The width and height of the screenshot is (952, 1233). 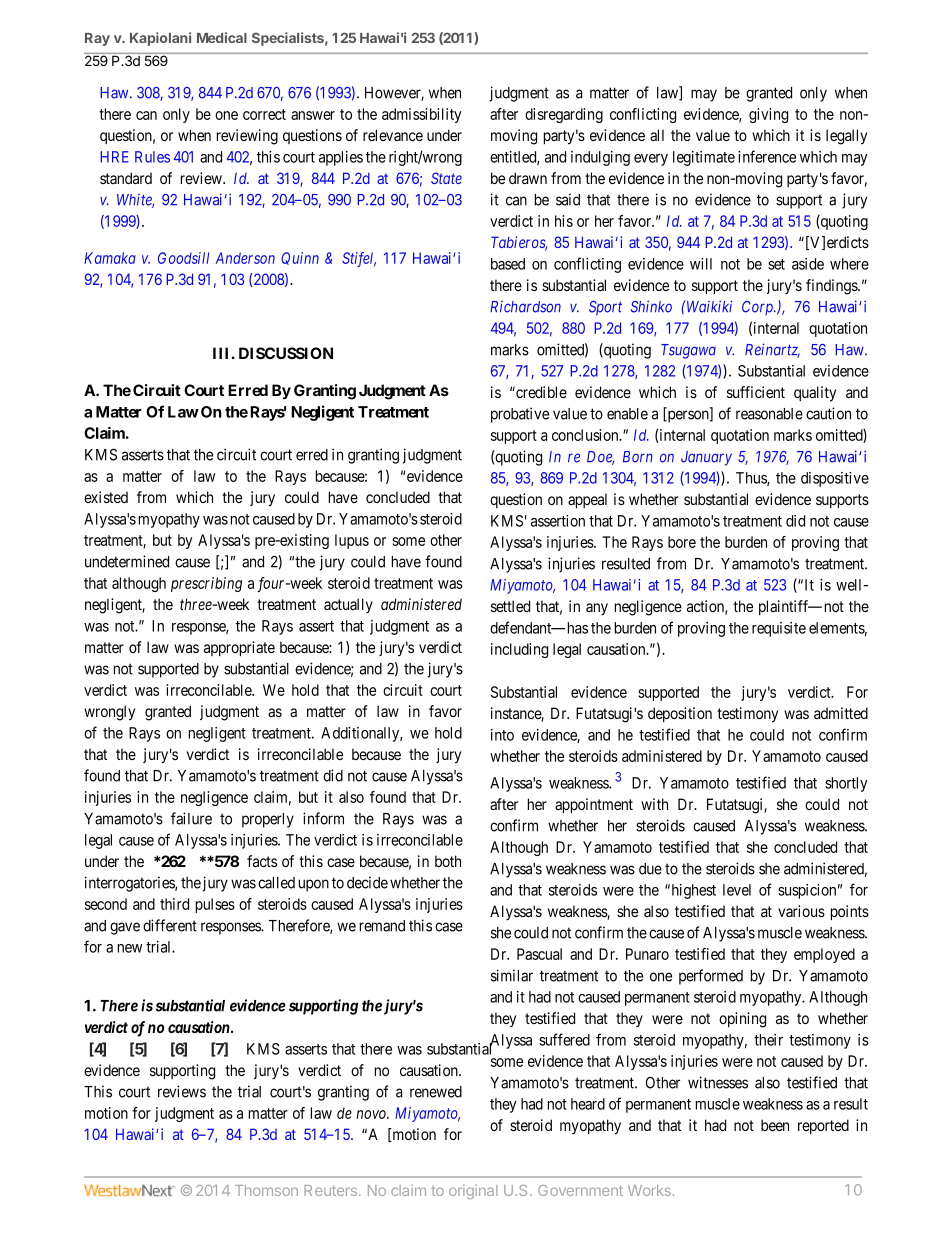 What do you see at coordinates (779, 629) in the screenshot?
I see `requisite` at bounding box center [779, 629].
